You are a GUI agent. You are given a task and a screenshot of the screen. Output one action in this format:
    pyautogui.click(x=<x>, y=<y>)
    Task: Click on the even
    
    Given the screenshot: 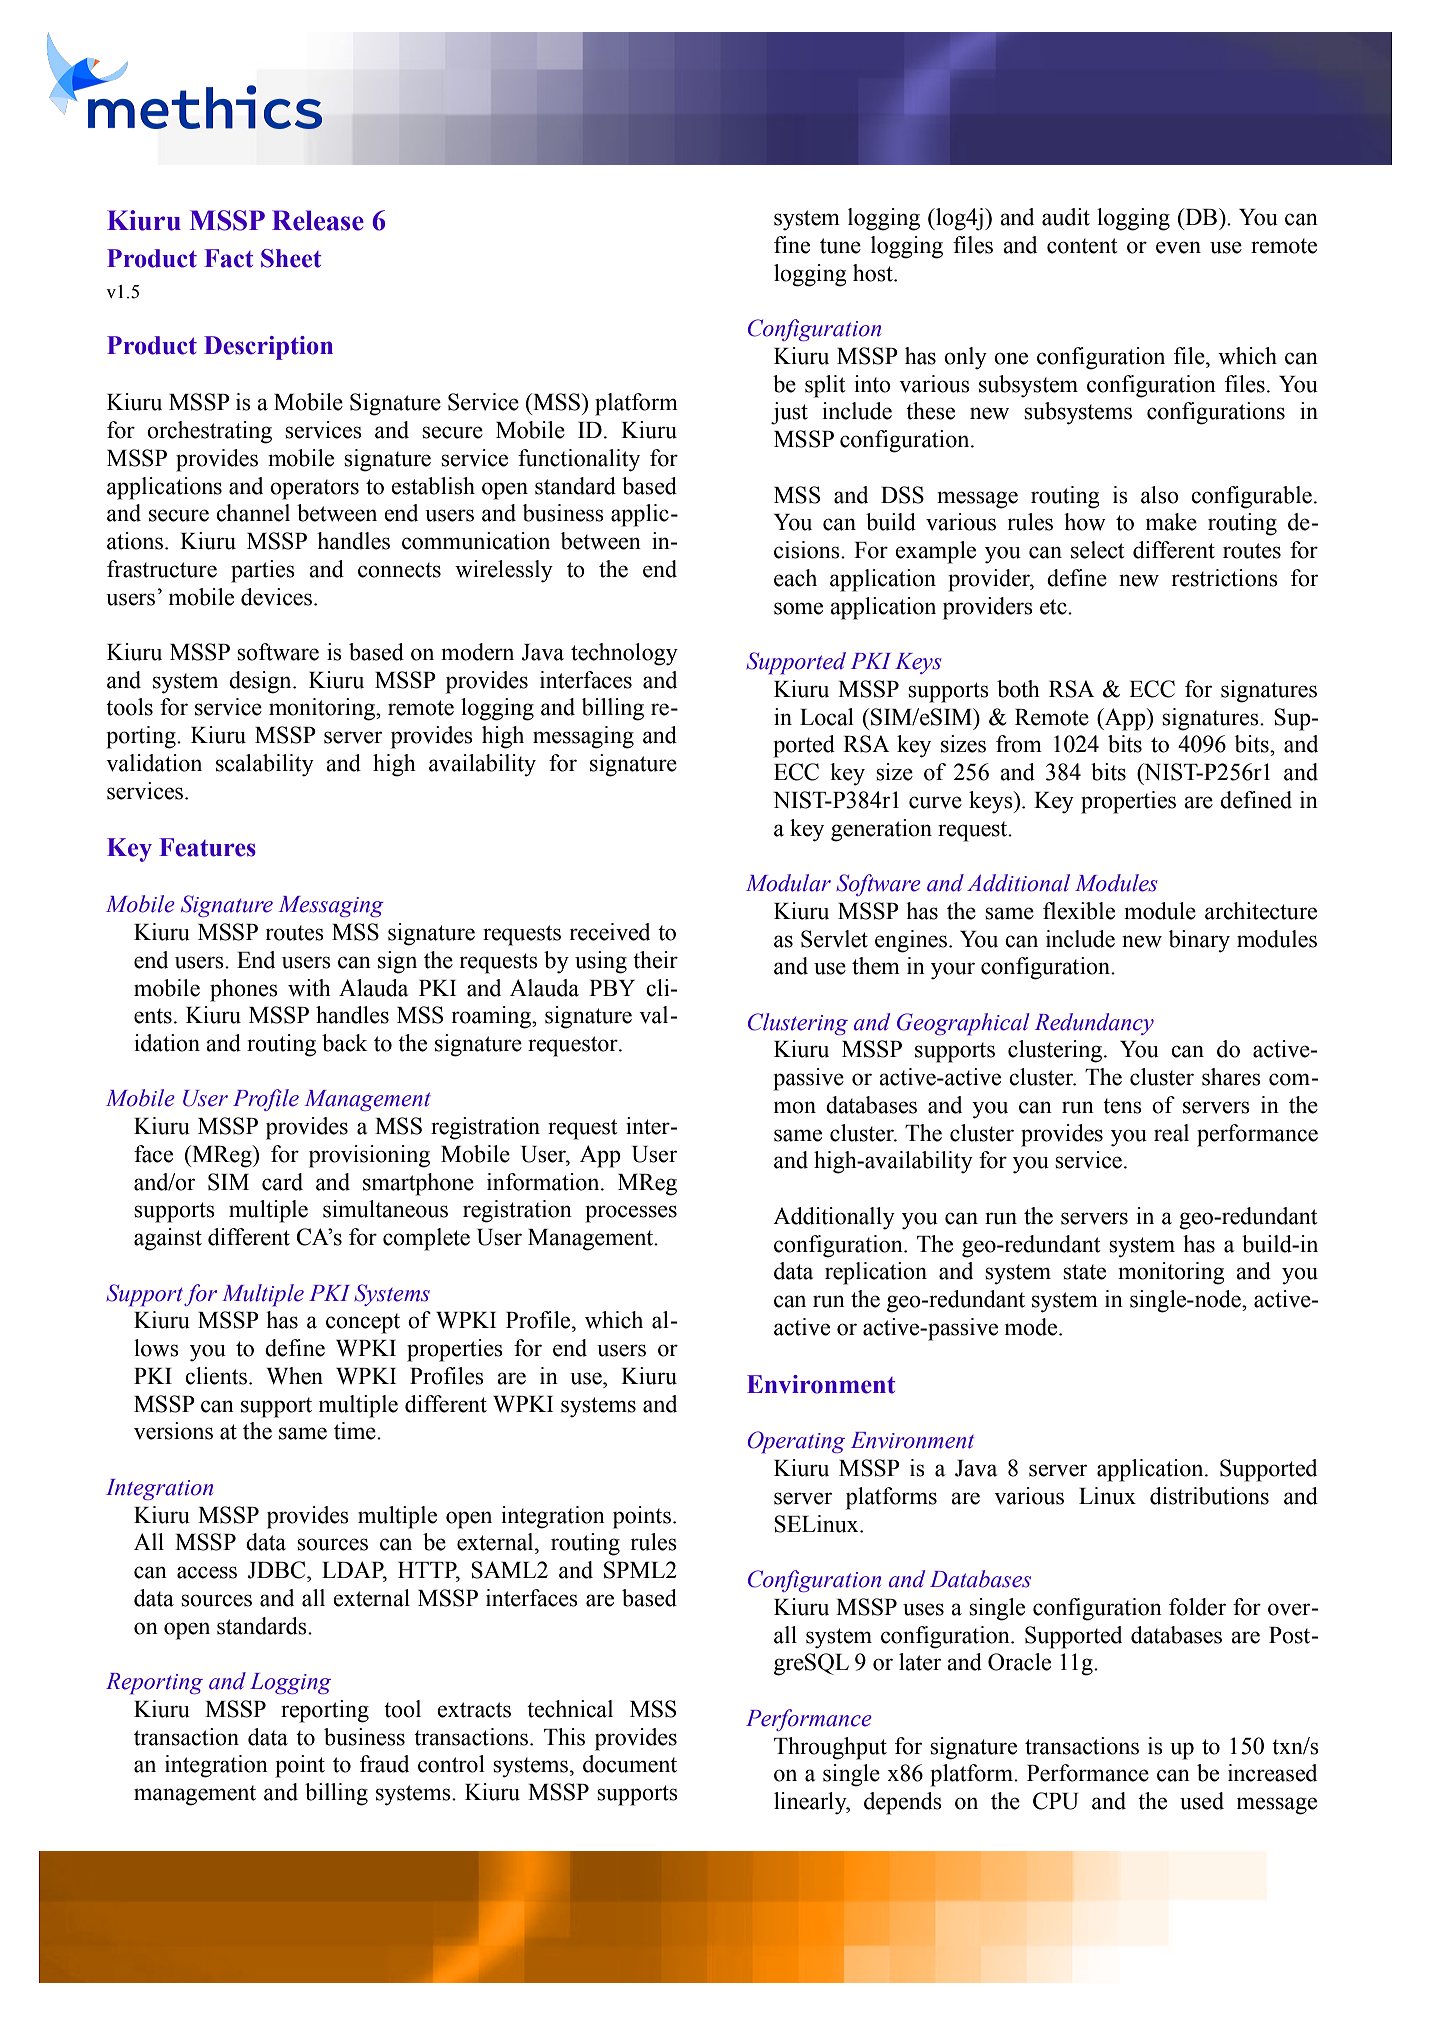 What is the action you would take?
    pyautogui.click(x=1178, y=247)
